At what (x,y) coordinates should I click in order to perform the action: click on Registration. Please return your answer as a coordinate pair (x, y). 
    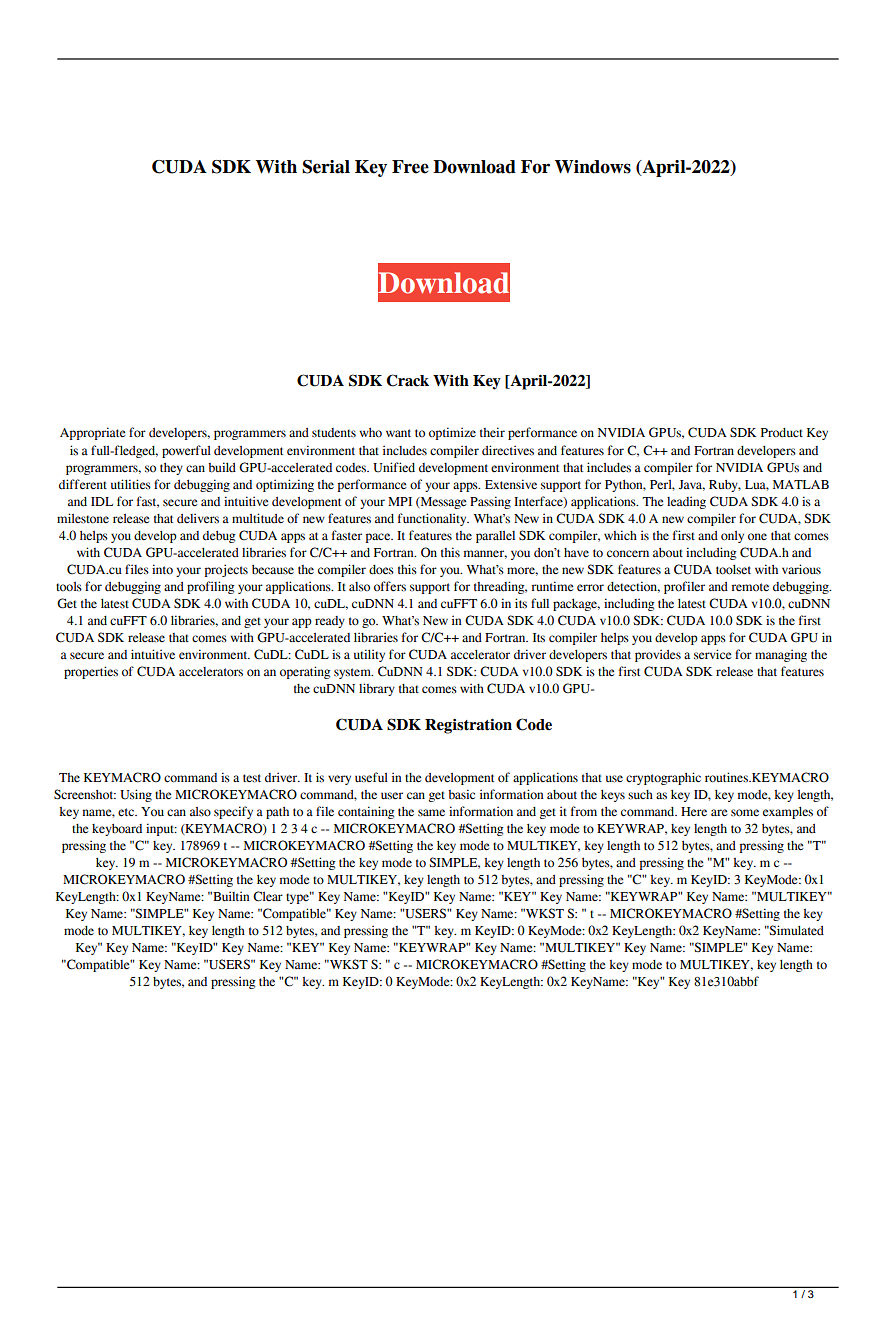
    Looking at the image, I should click on (468, 726).
